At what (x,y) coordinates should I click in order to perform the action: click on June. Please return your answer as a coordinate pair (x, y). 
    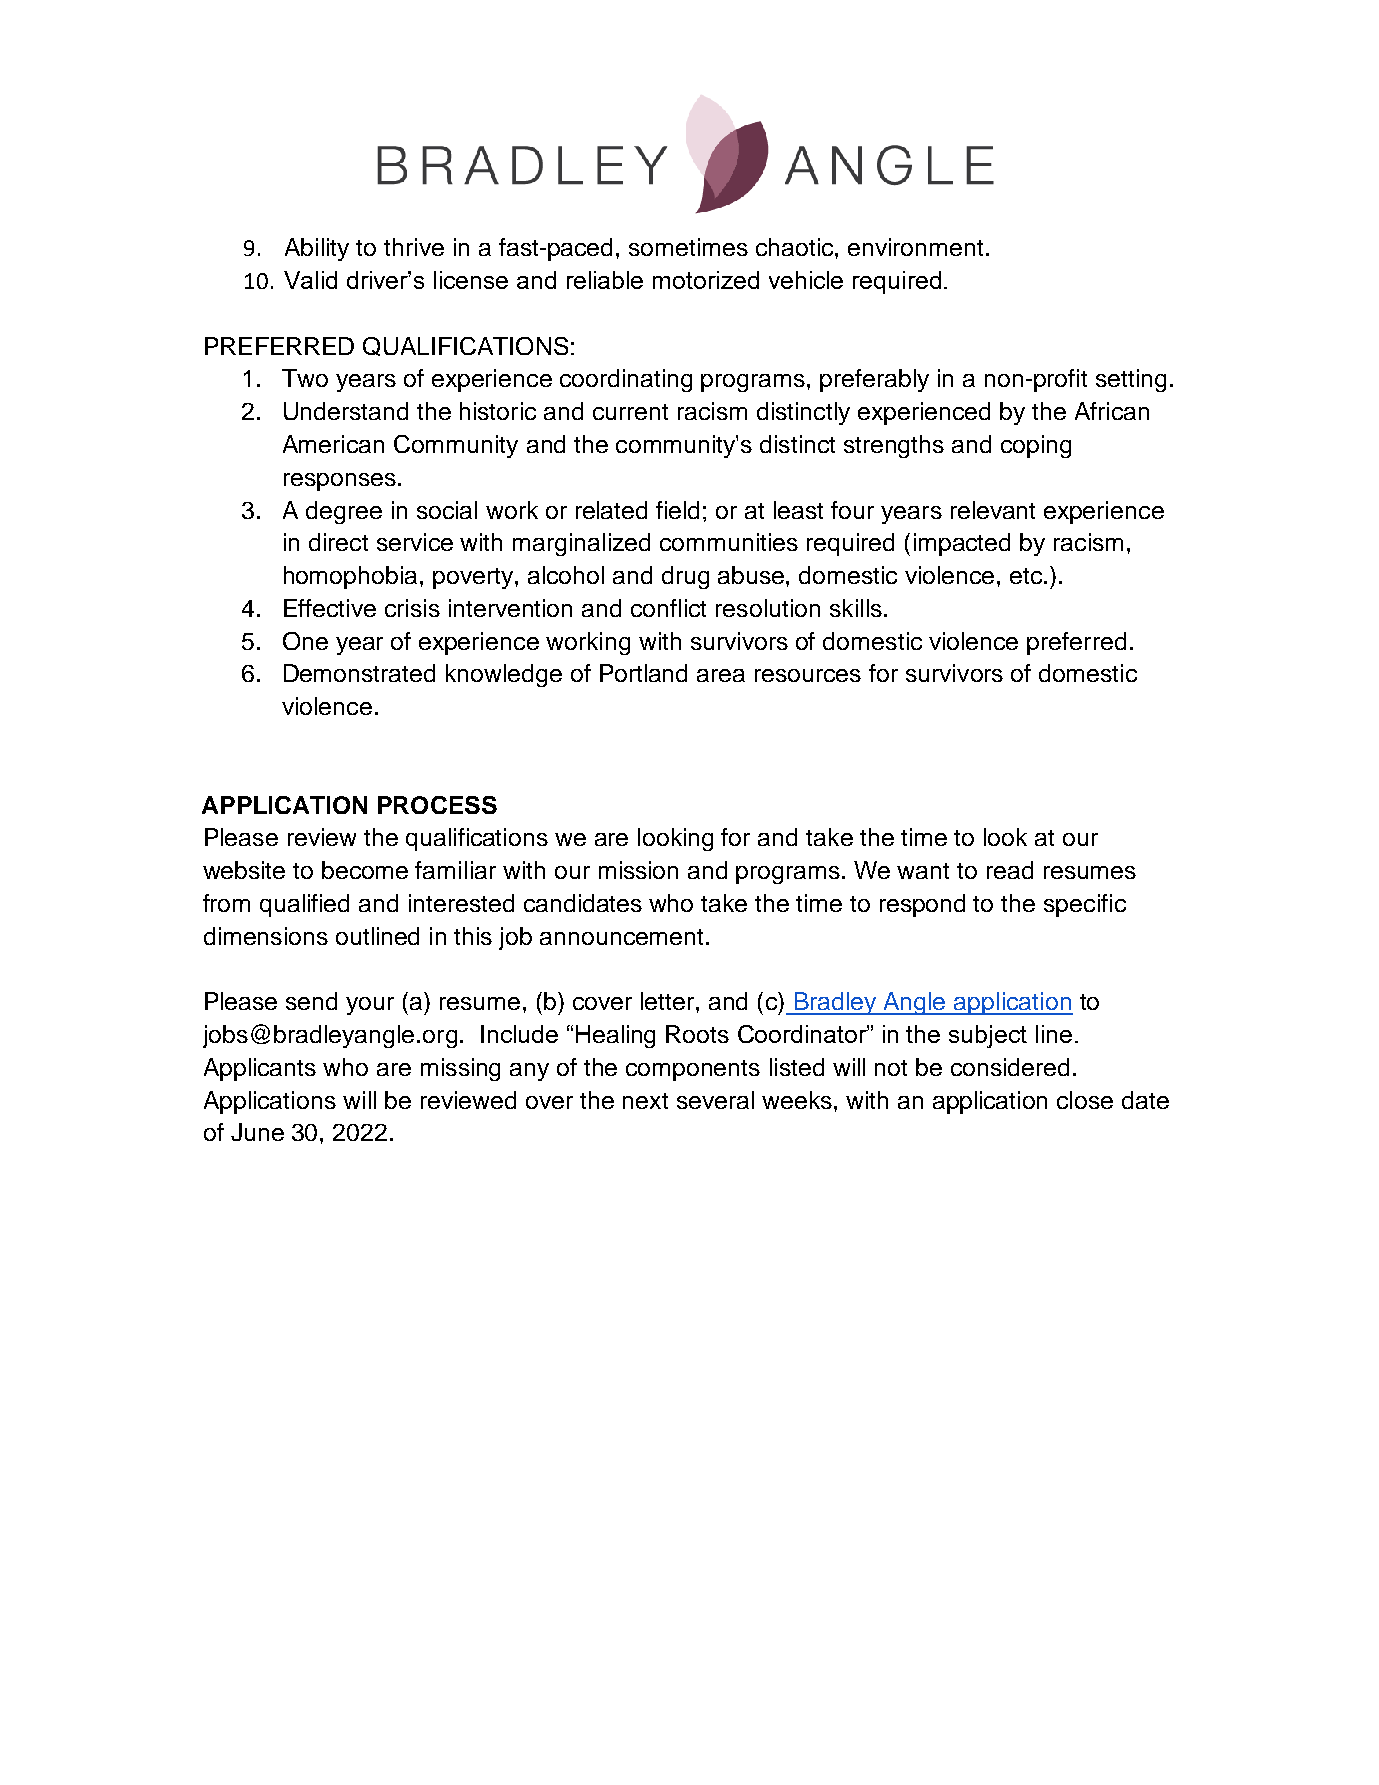
    Looking at the image, I should click on (257, 1132).
